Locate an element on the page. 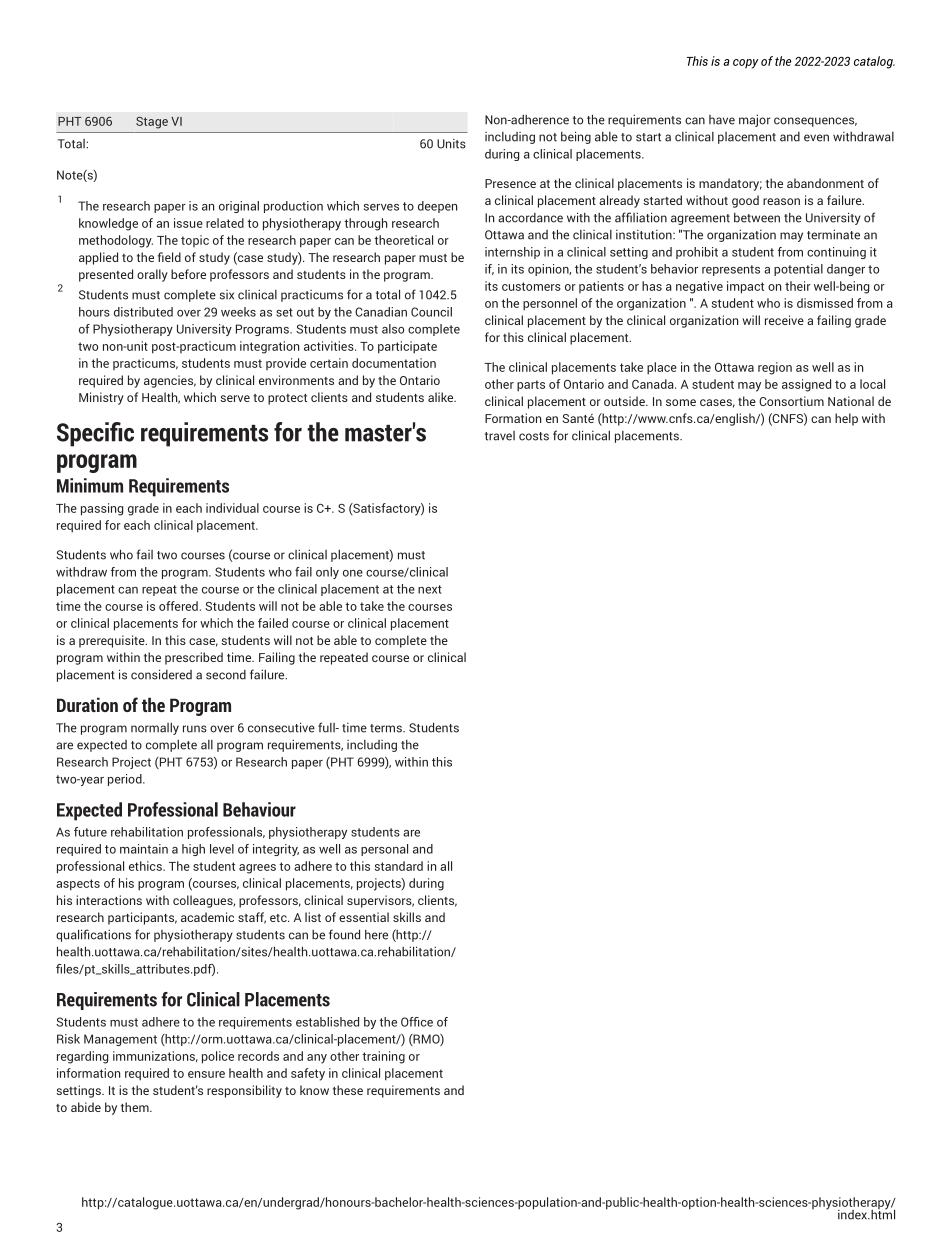 Image resolution: width=952 pixels, height=1233 pixels. these is located at coordinates (348, 1090).
